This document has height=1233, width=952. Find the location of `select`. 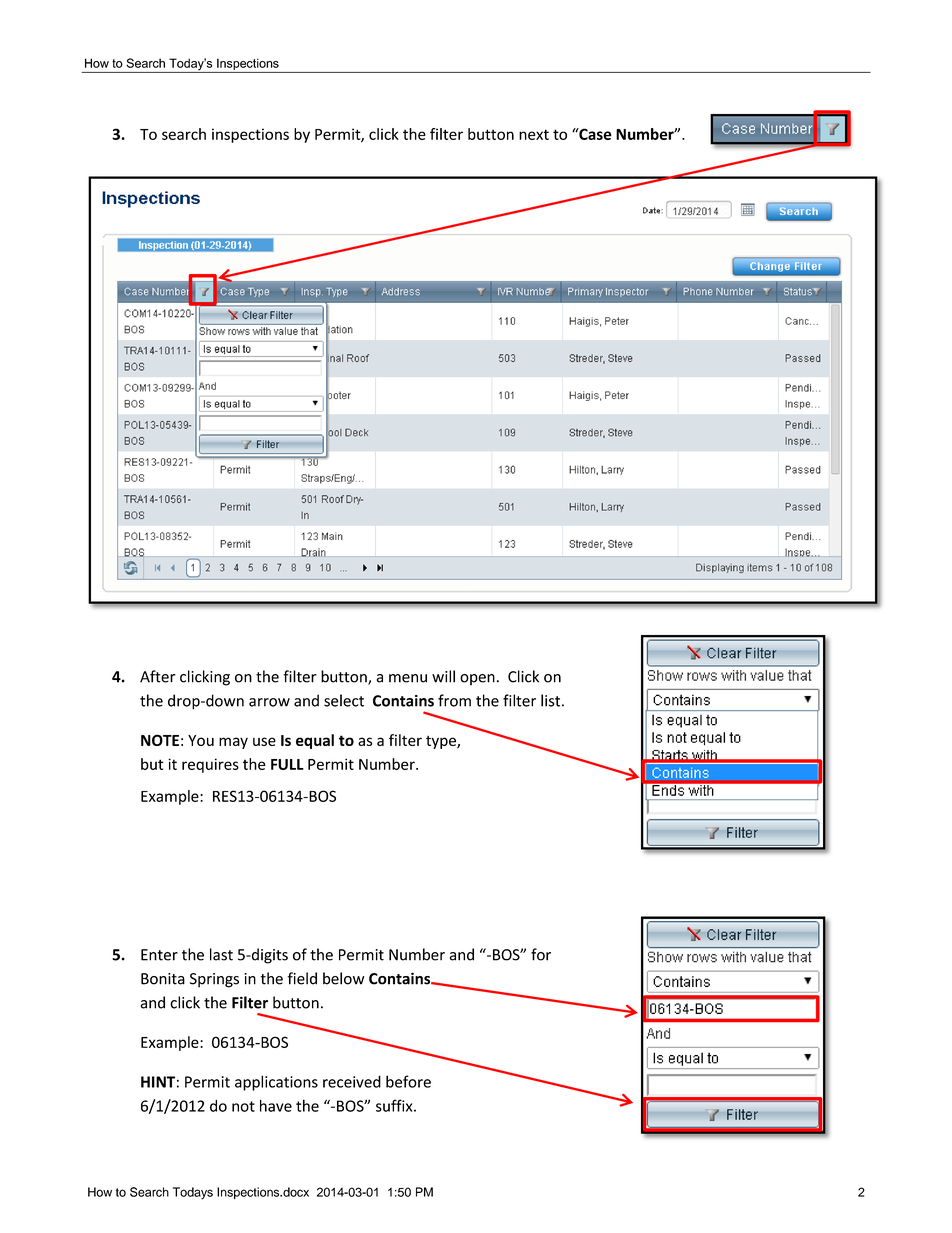

select is located at coordinates (344, 700).
